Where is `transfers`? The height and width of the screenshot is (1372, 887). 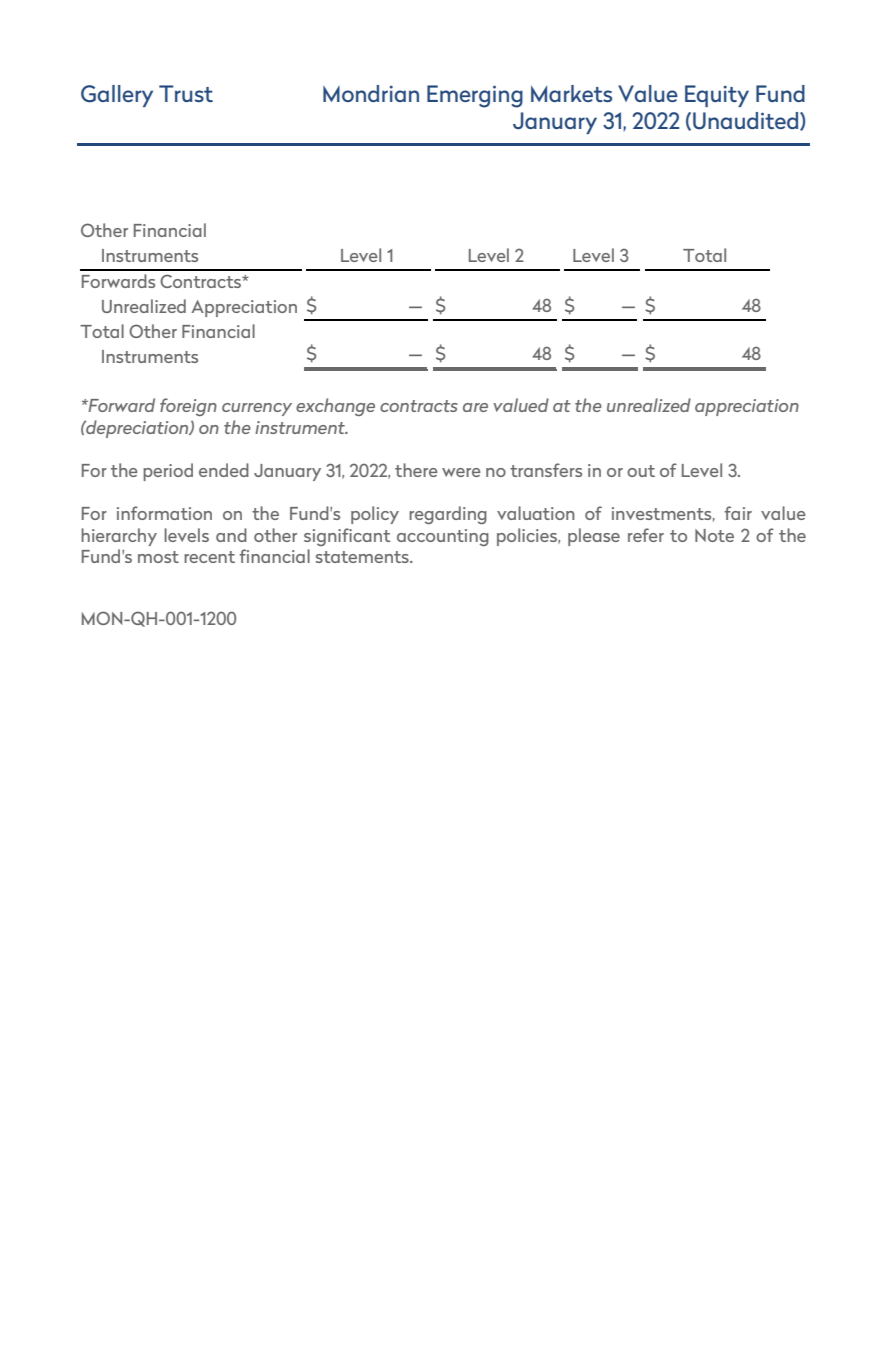
transfers is located at coordinates (546, 470).
